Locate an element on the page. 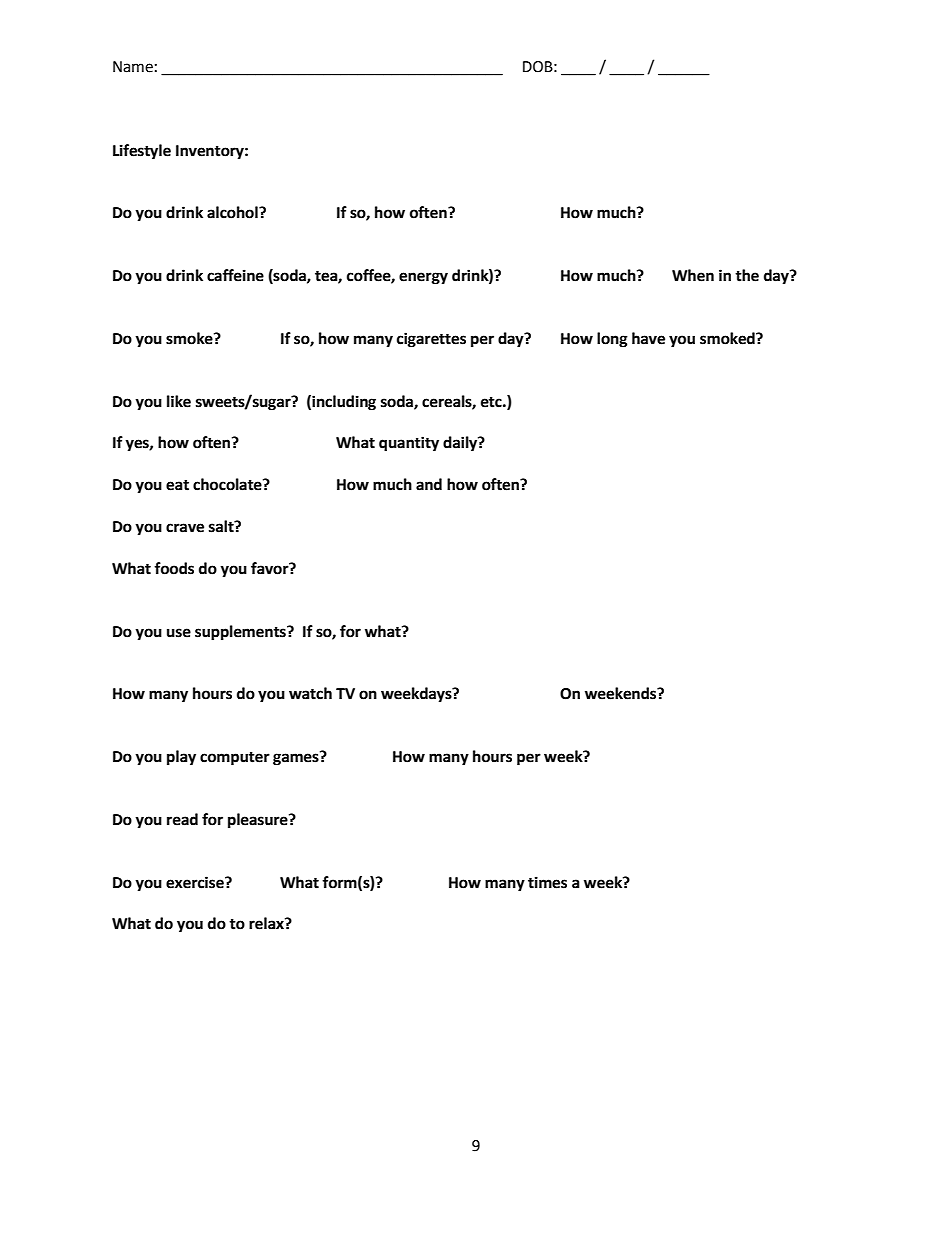 This image has height=1233, width=952. exercise is located at coordinates (196, 882).
